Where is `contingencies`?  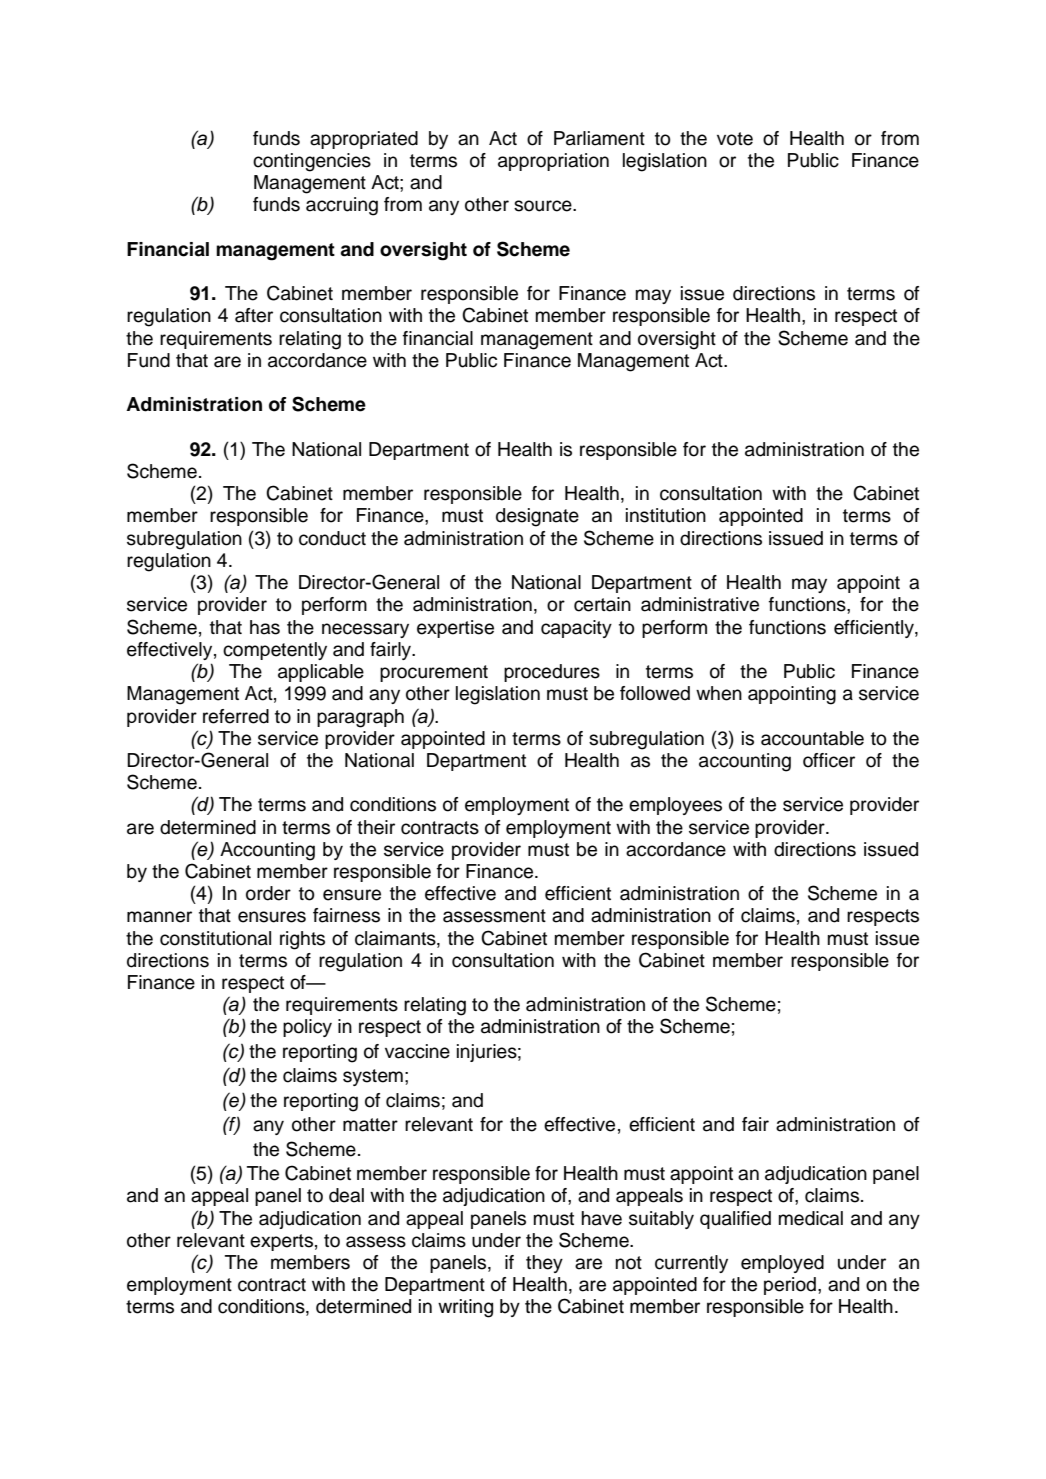 contingencies is located at coordinates (312, 162).
